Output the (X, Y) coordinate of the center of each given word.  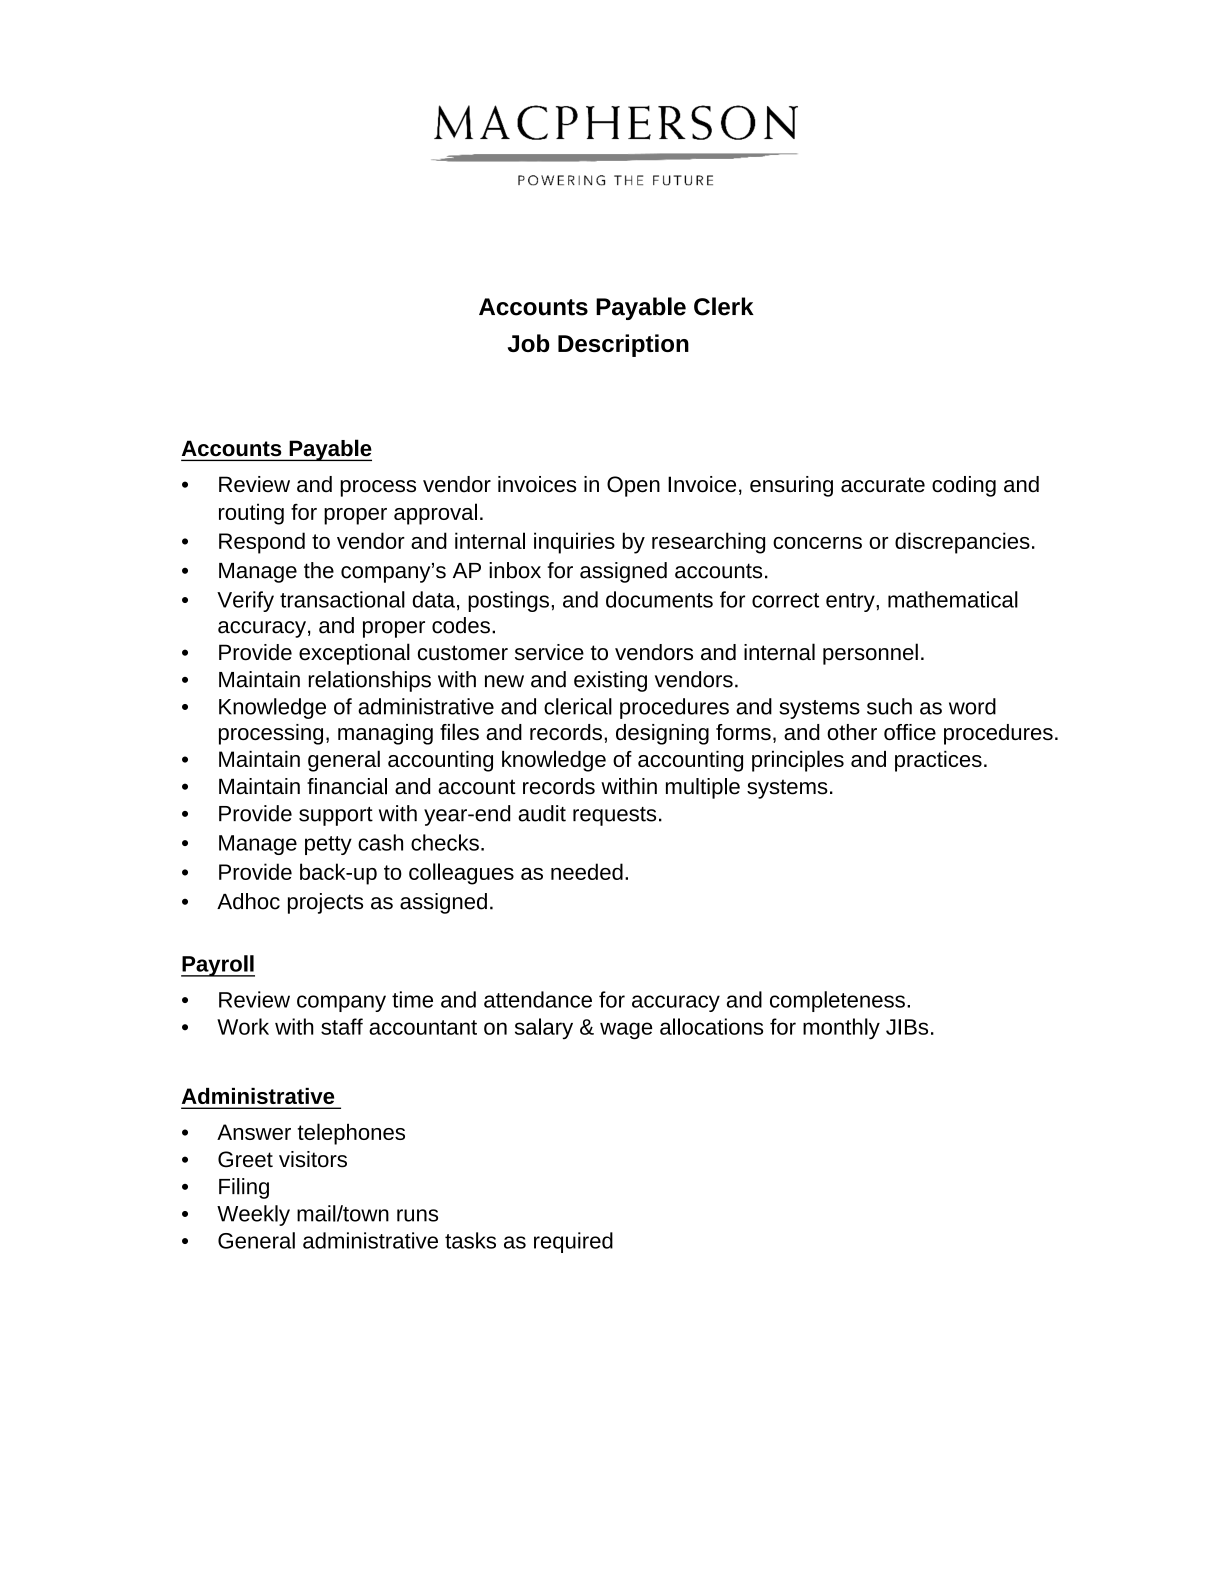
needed (587, 871)
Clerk (724, 306)
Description (623, 345)
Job (529, 343)
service (549, 652)
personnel (870, 654)
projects (325, 903)
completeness (837, 1001)
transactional (342, 599)
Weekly (253, 1215)
